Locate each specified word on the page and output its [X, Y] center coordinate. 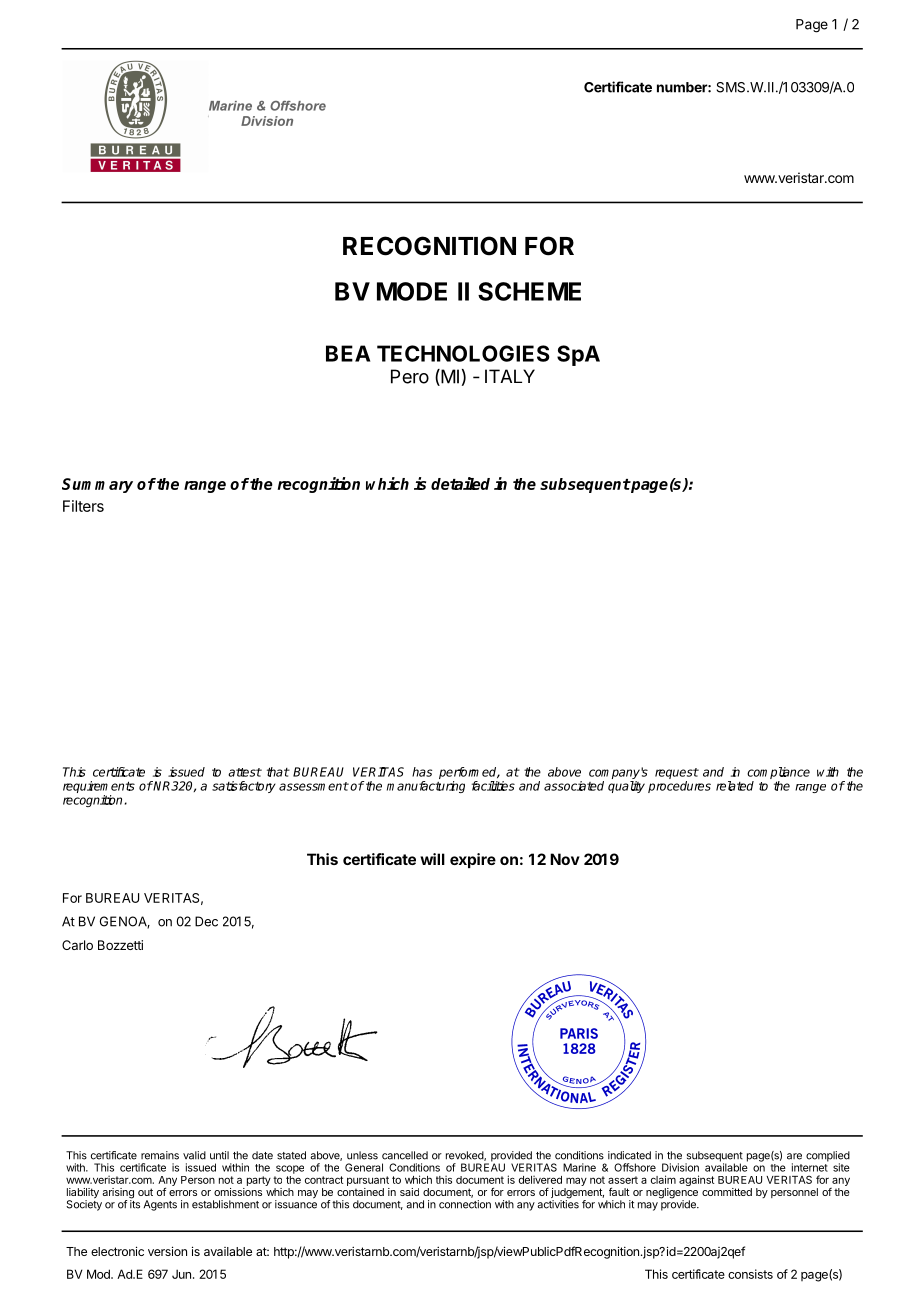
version [167, 1251]
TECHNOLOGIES [463, 353]
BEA [348, 353]
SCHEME [529, 291]
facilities [493, 786]
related [735, 786]
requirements [99, 788]
